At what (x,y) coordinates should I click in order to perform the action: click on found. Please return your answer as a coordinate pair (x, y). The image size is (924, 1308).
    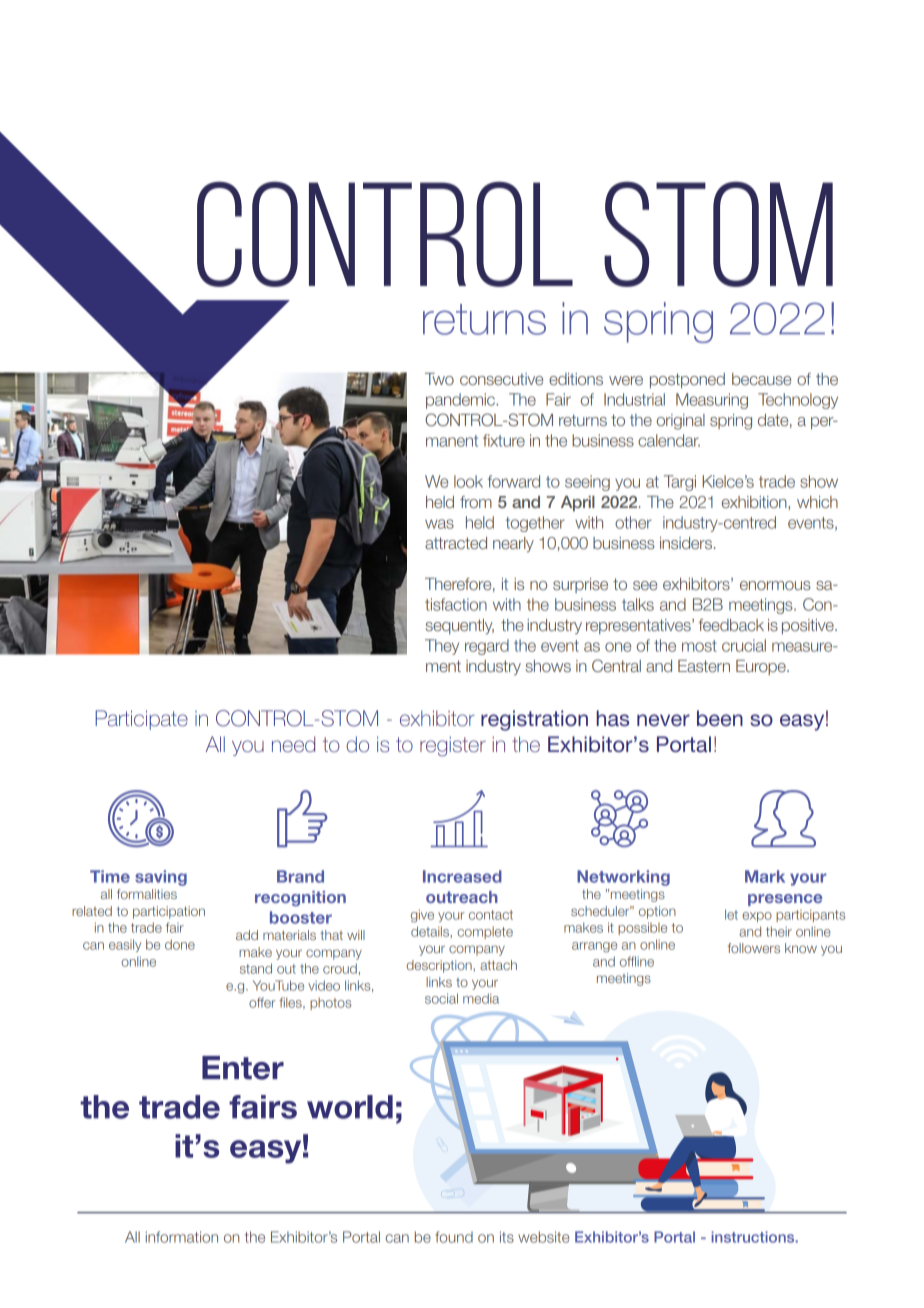
    Looking at the image, I should click on (454, 1237).
